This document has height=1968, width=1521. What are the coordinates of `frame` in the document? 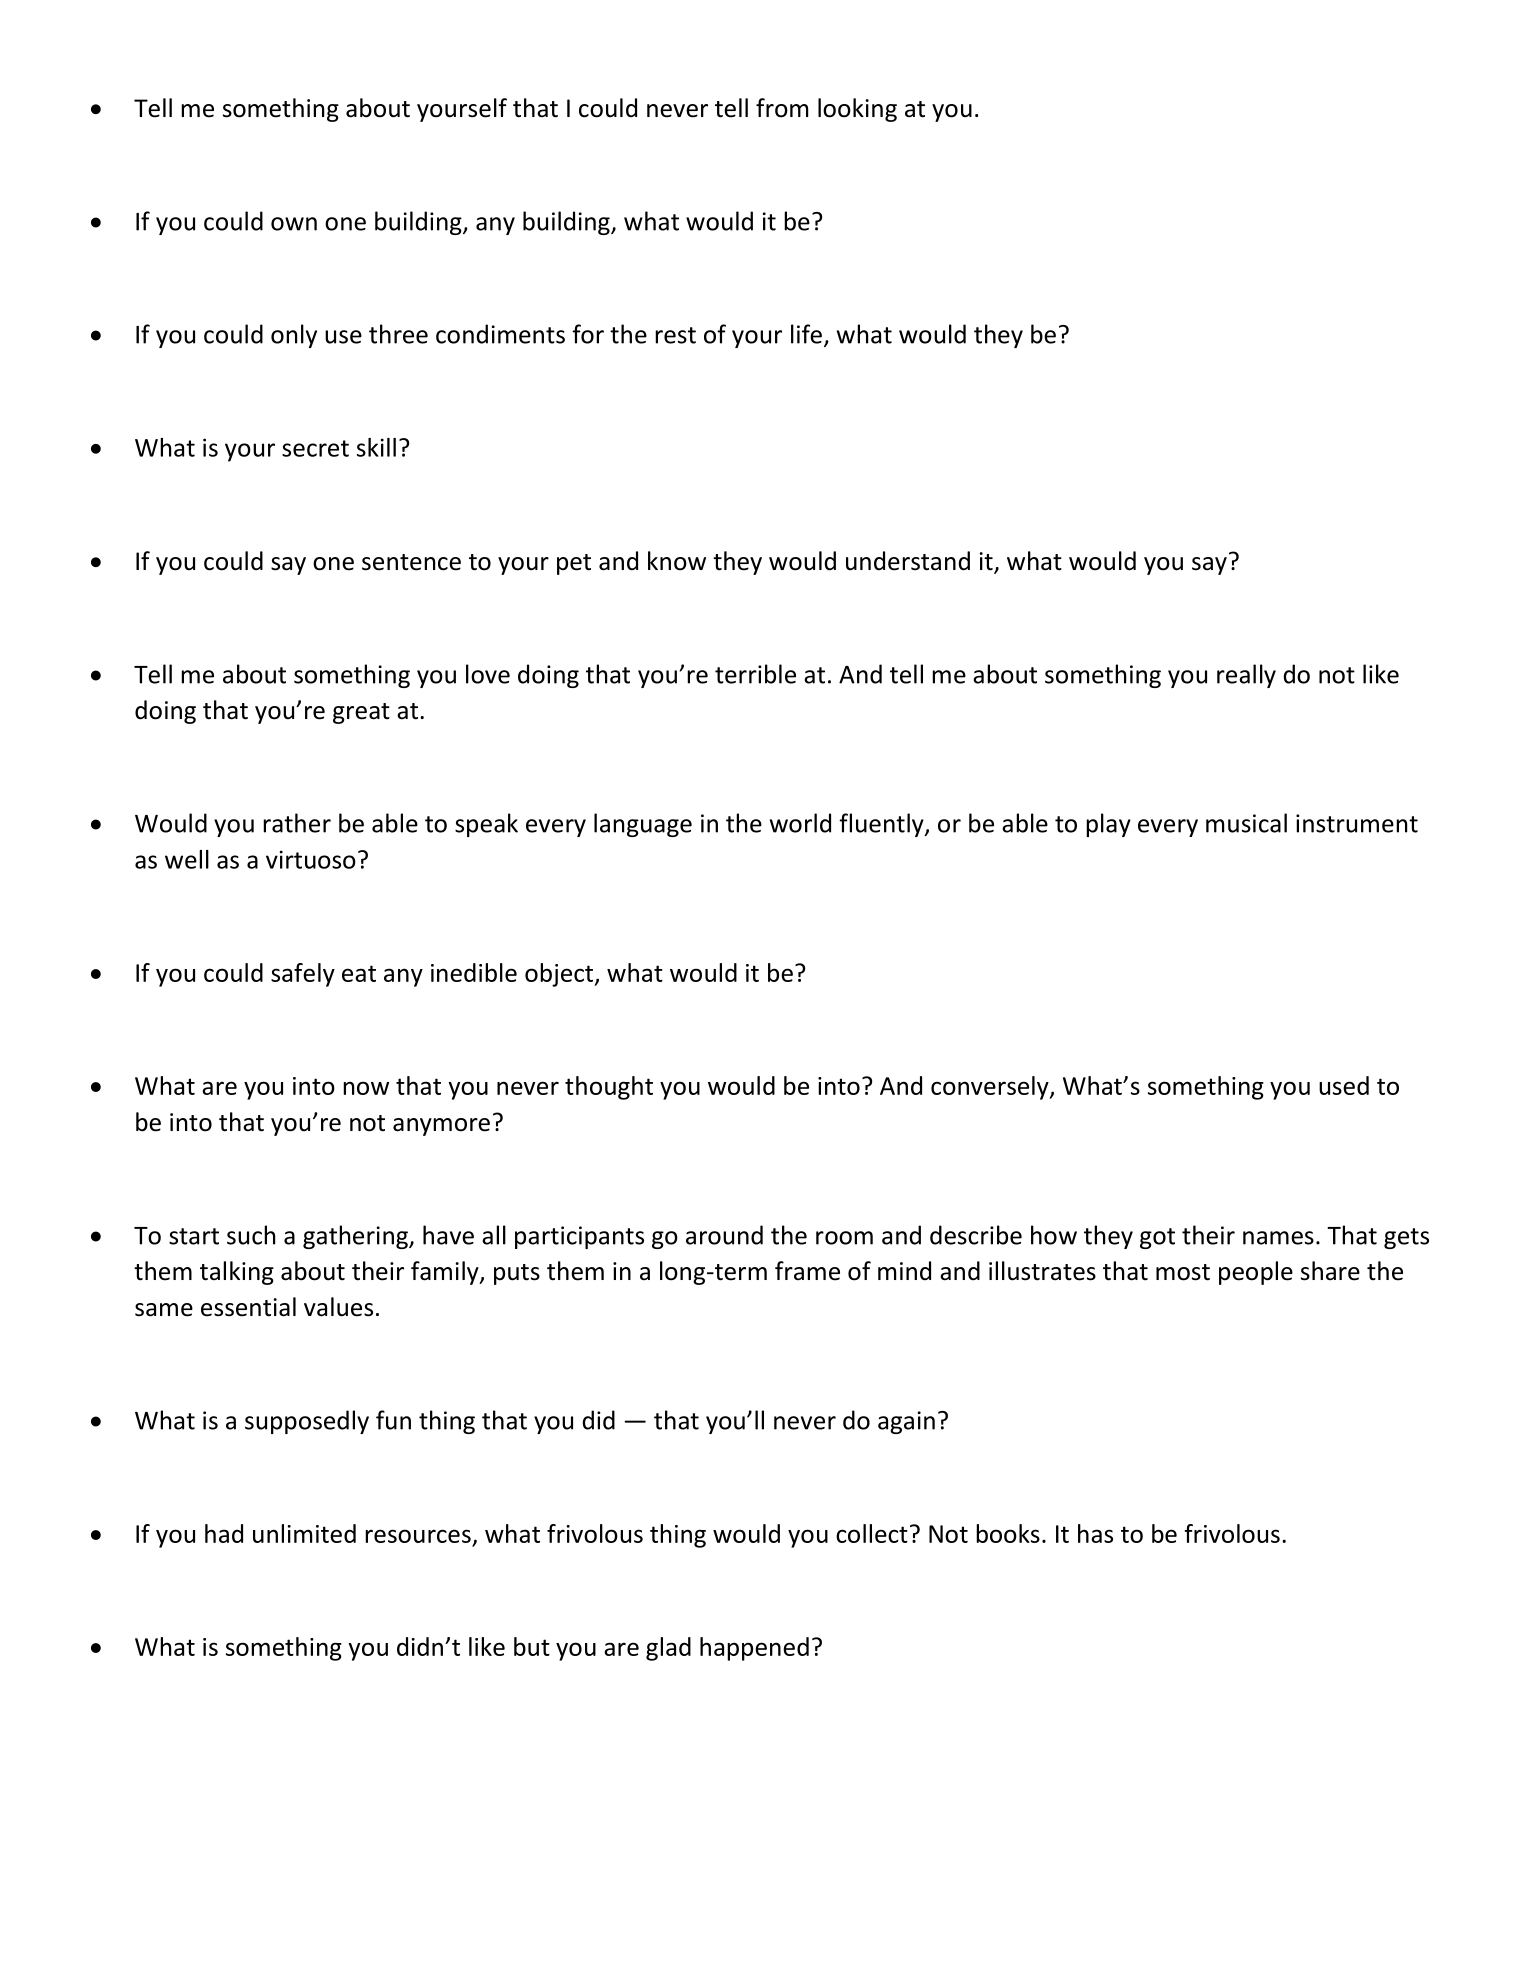 It's located at (807, 1271).
